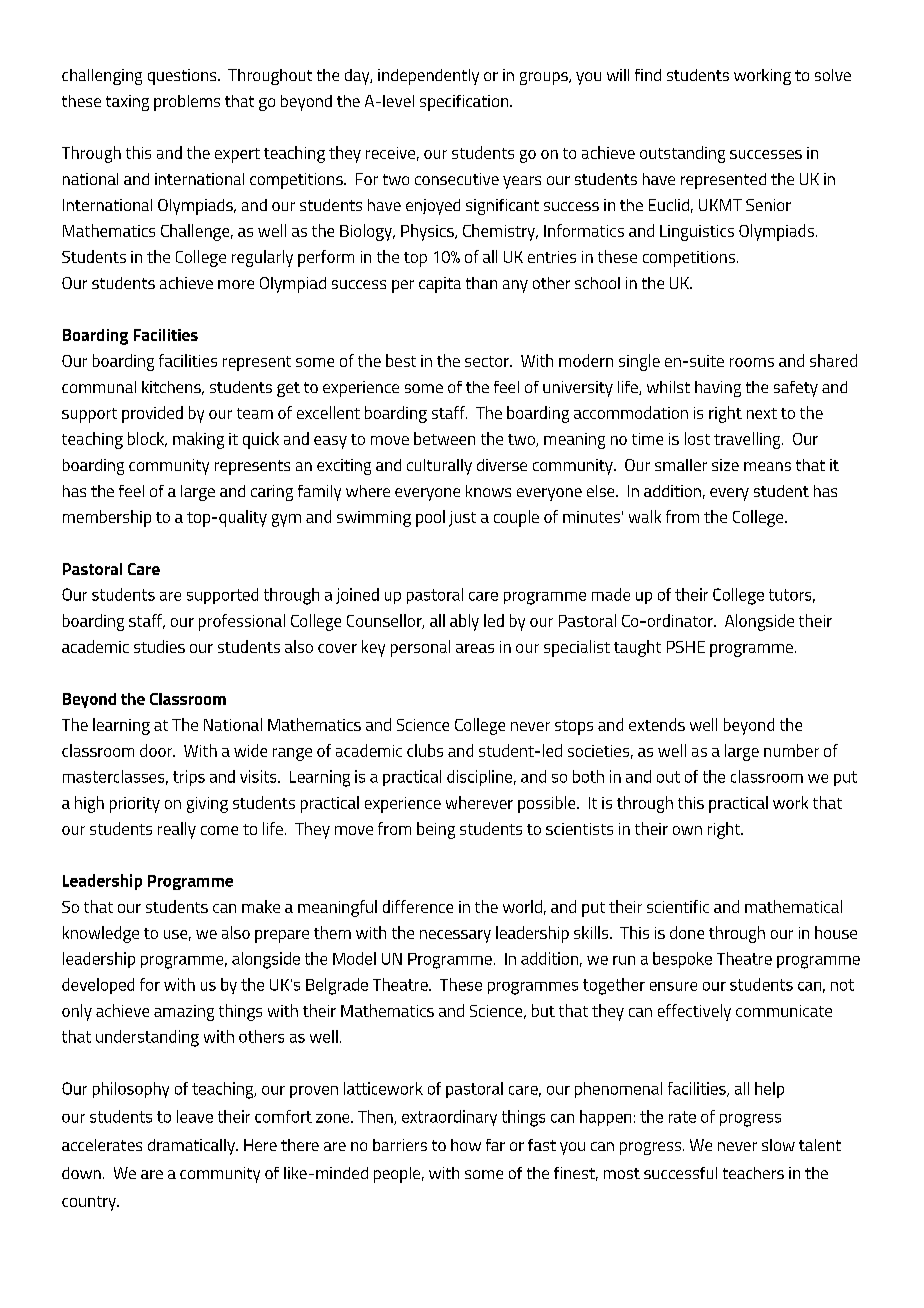 The height and width of the screenshot is (1308, 924). What do you see at coordinates (475, 648) in the screenshot?
I see `areas` at bounding box center [475, 648].
